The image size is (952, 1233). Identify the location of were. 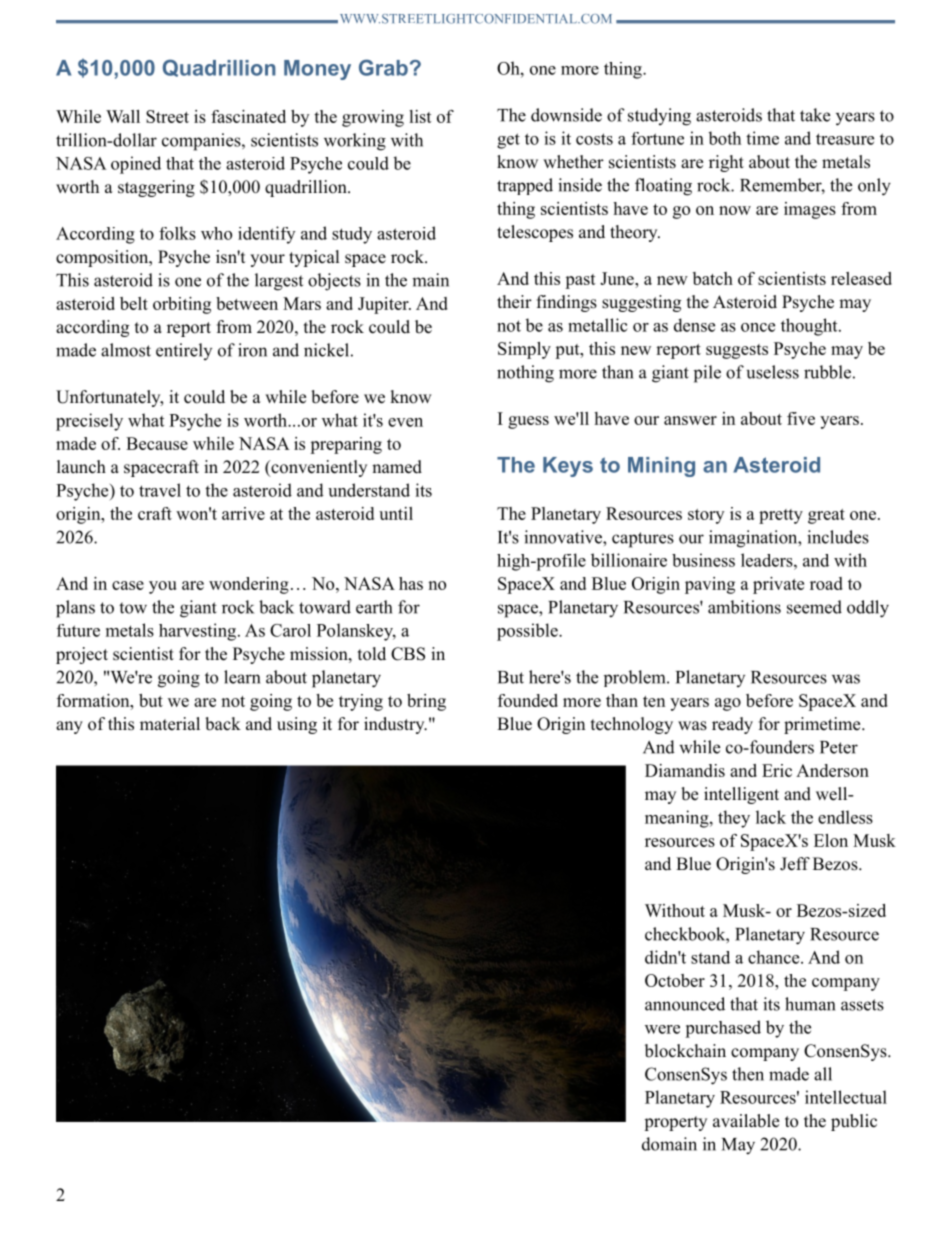
(662, 1029).
